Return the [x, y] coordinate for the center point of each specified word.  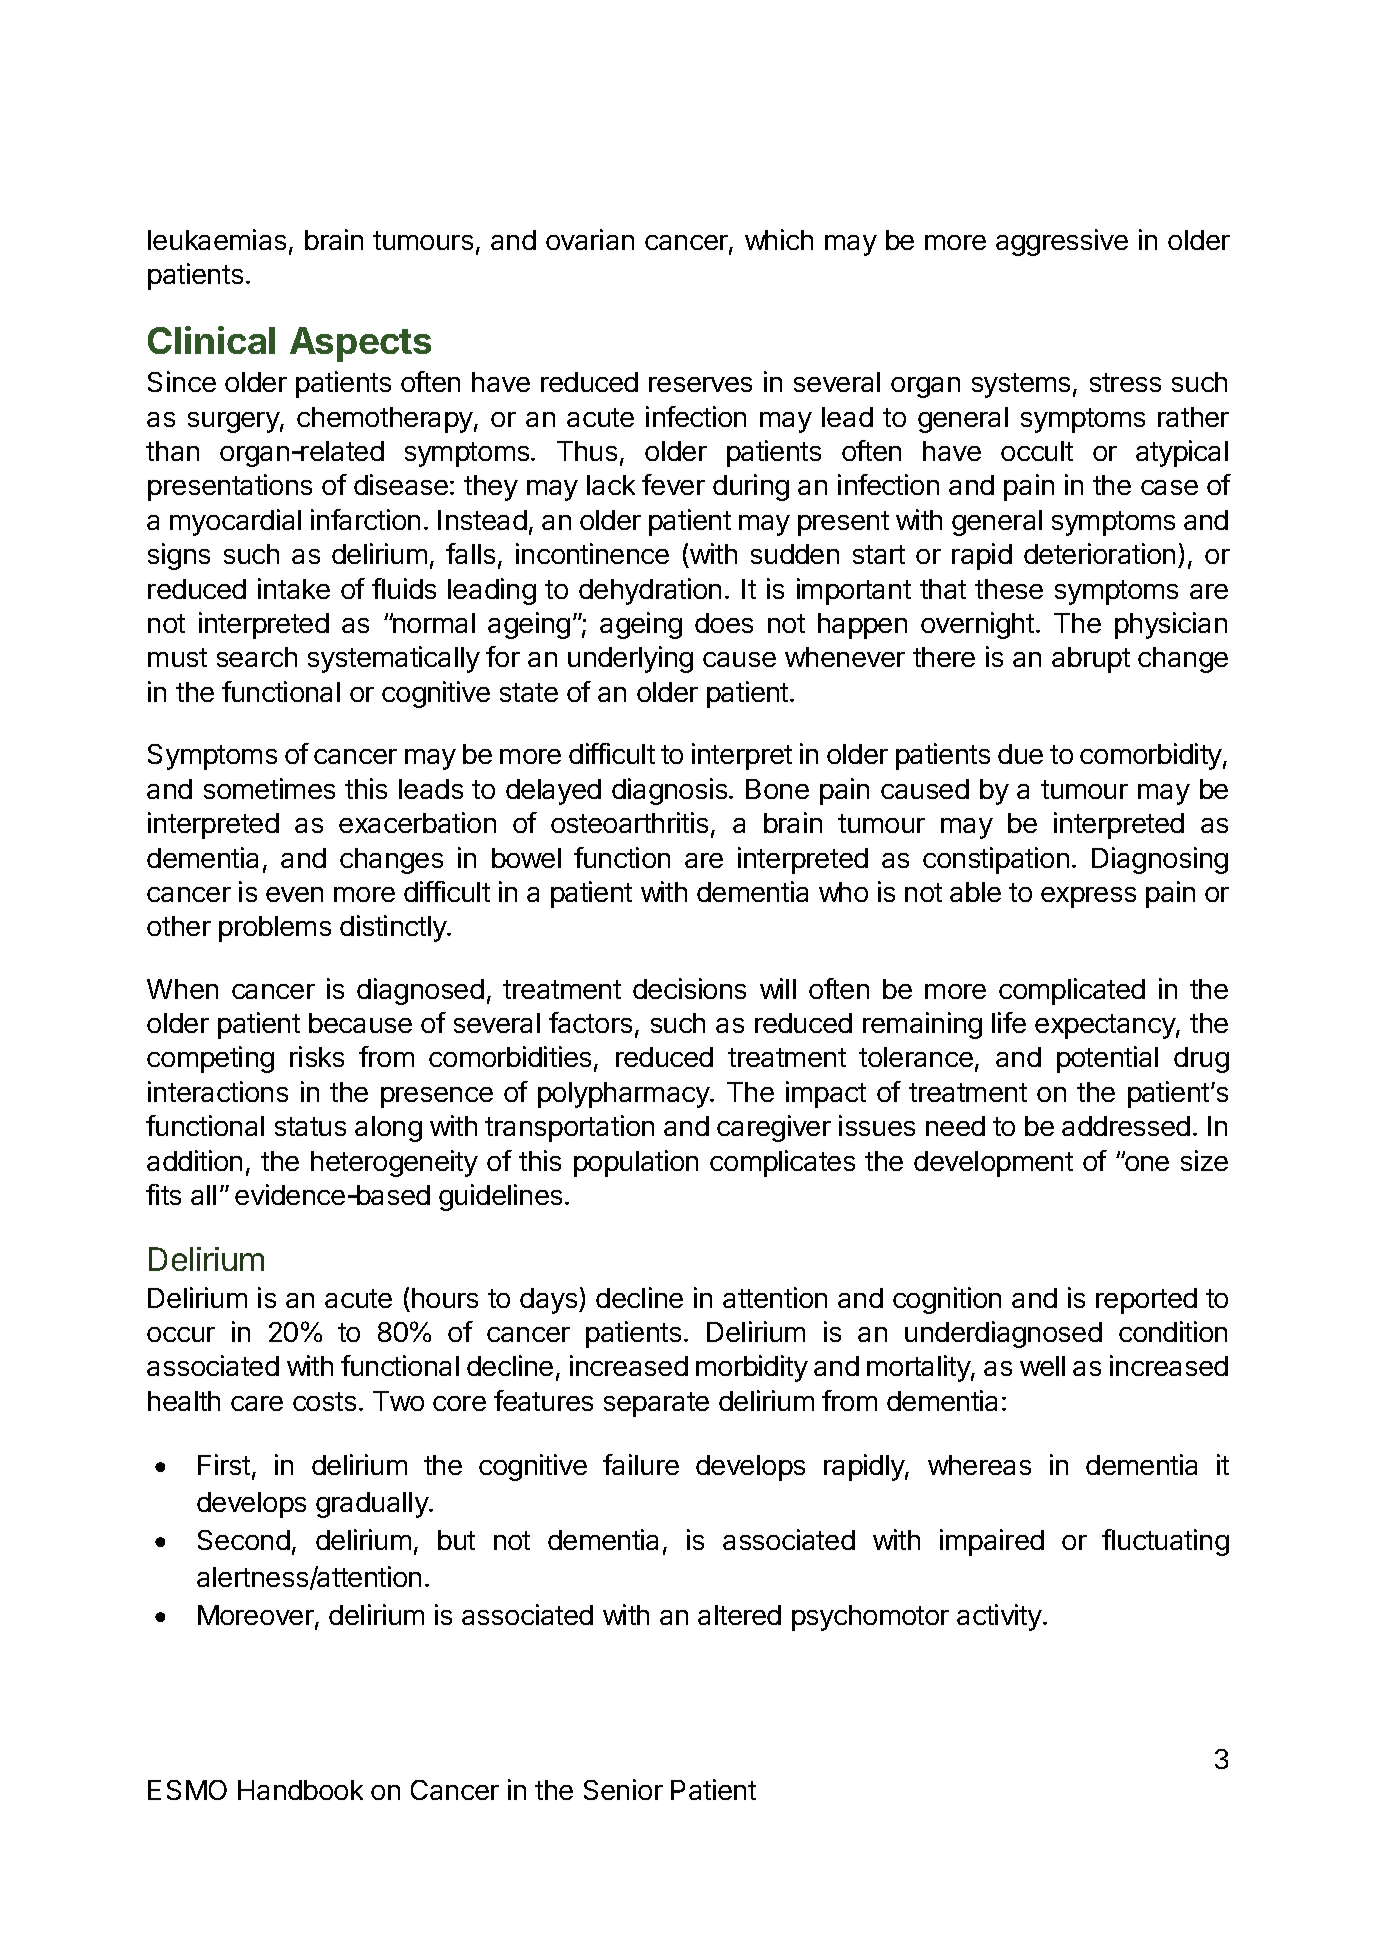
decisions [689, 988]
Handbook [300, 1790]
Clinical [211, 340]
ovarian [590, 239]
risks [317, 1056]
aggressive [1062, 242]
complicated [1072, 991]
